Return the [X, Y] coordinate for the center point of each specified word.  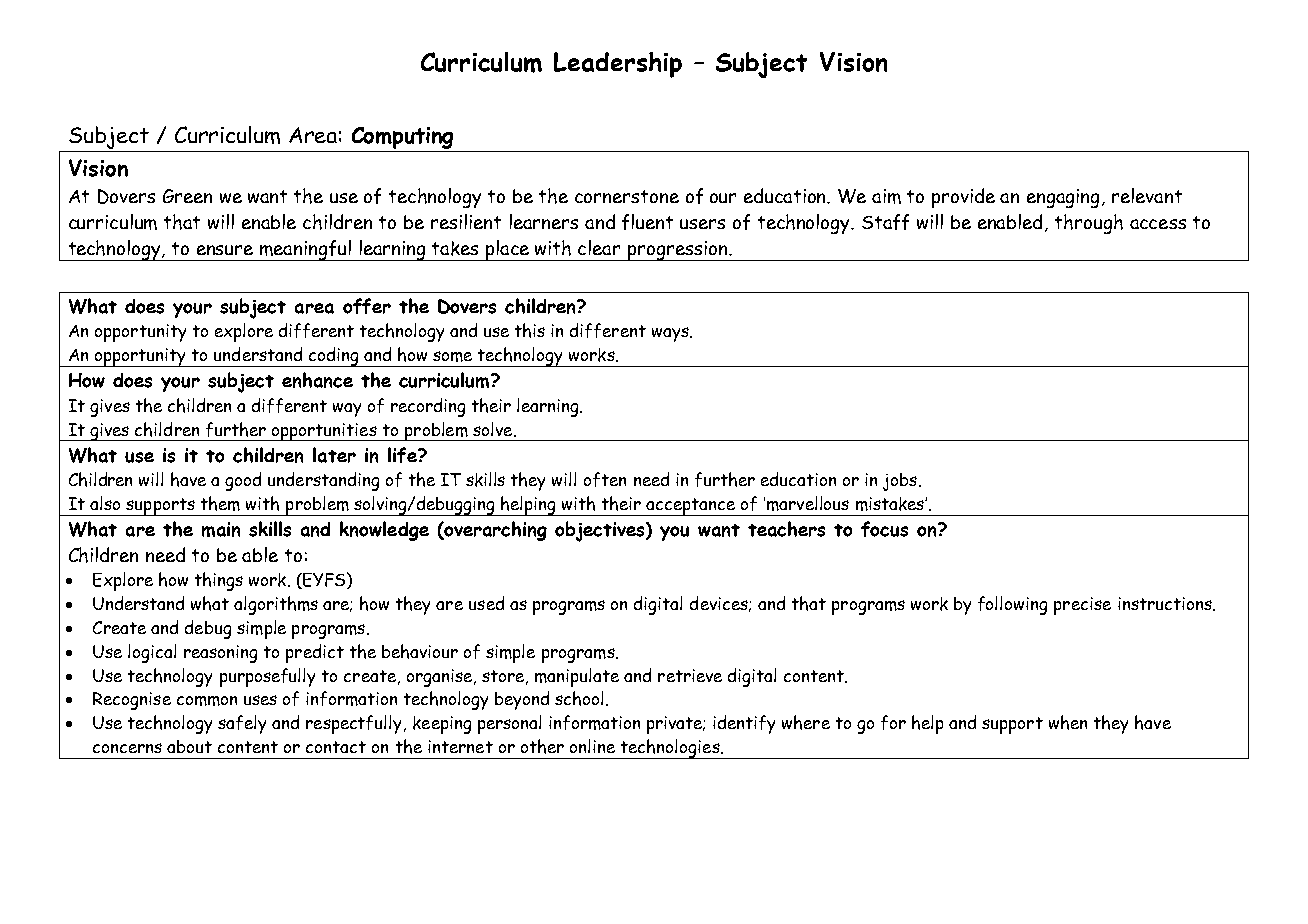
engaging [1063, 198]
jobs [901, 482]
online [592, 746]
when [1068, 722]
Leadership [618, 65]
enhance [317, 380]
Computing [402, 138]
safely [242, 724]
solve [494, 429]
